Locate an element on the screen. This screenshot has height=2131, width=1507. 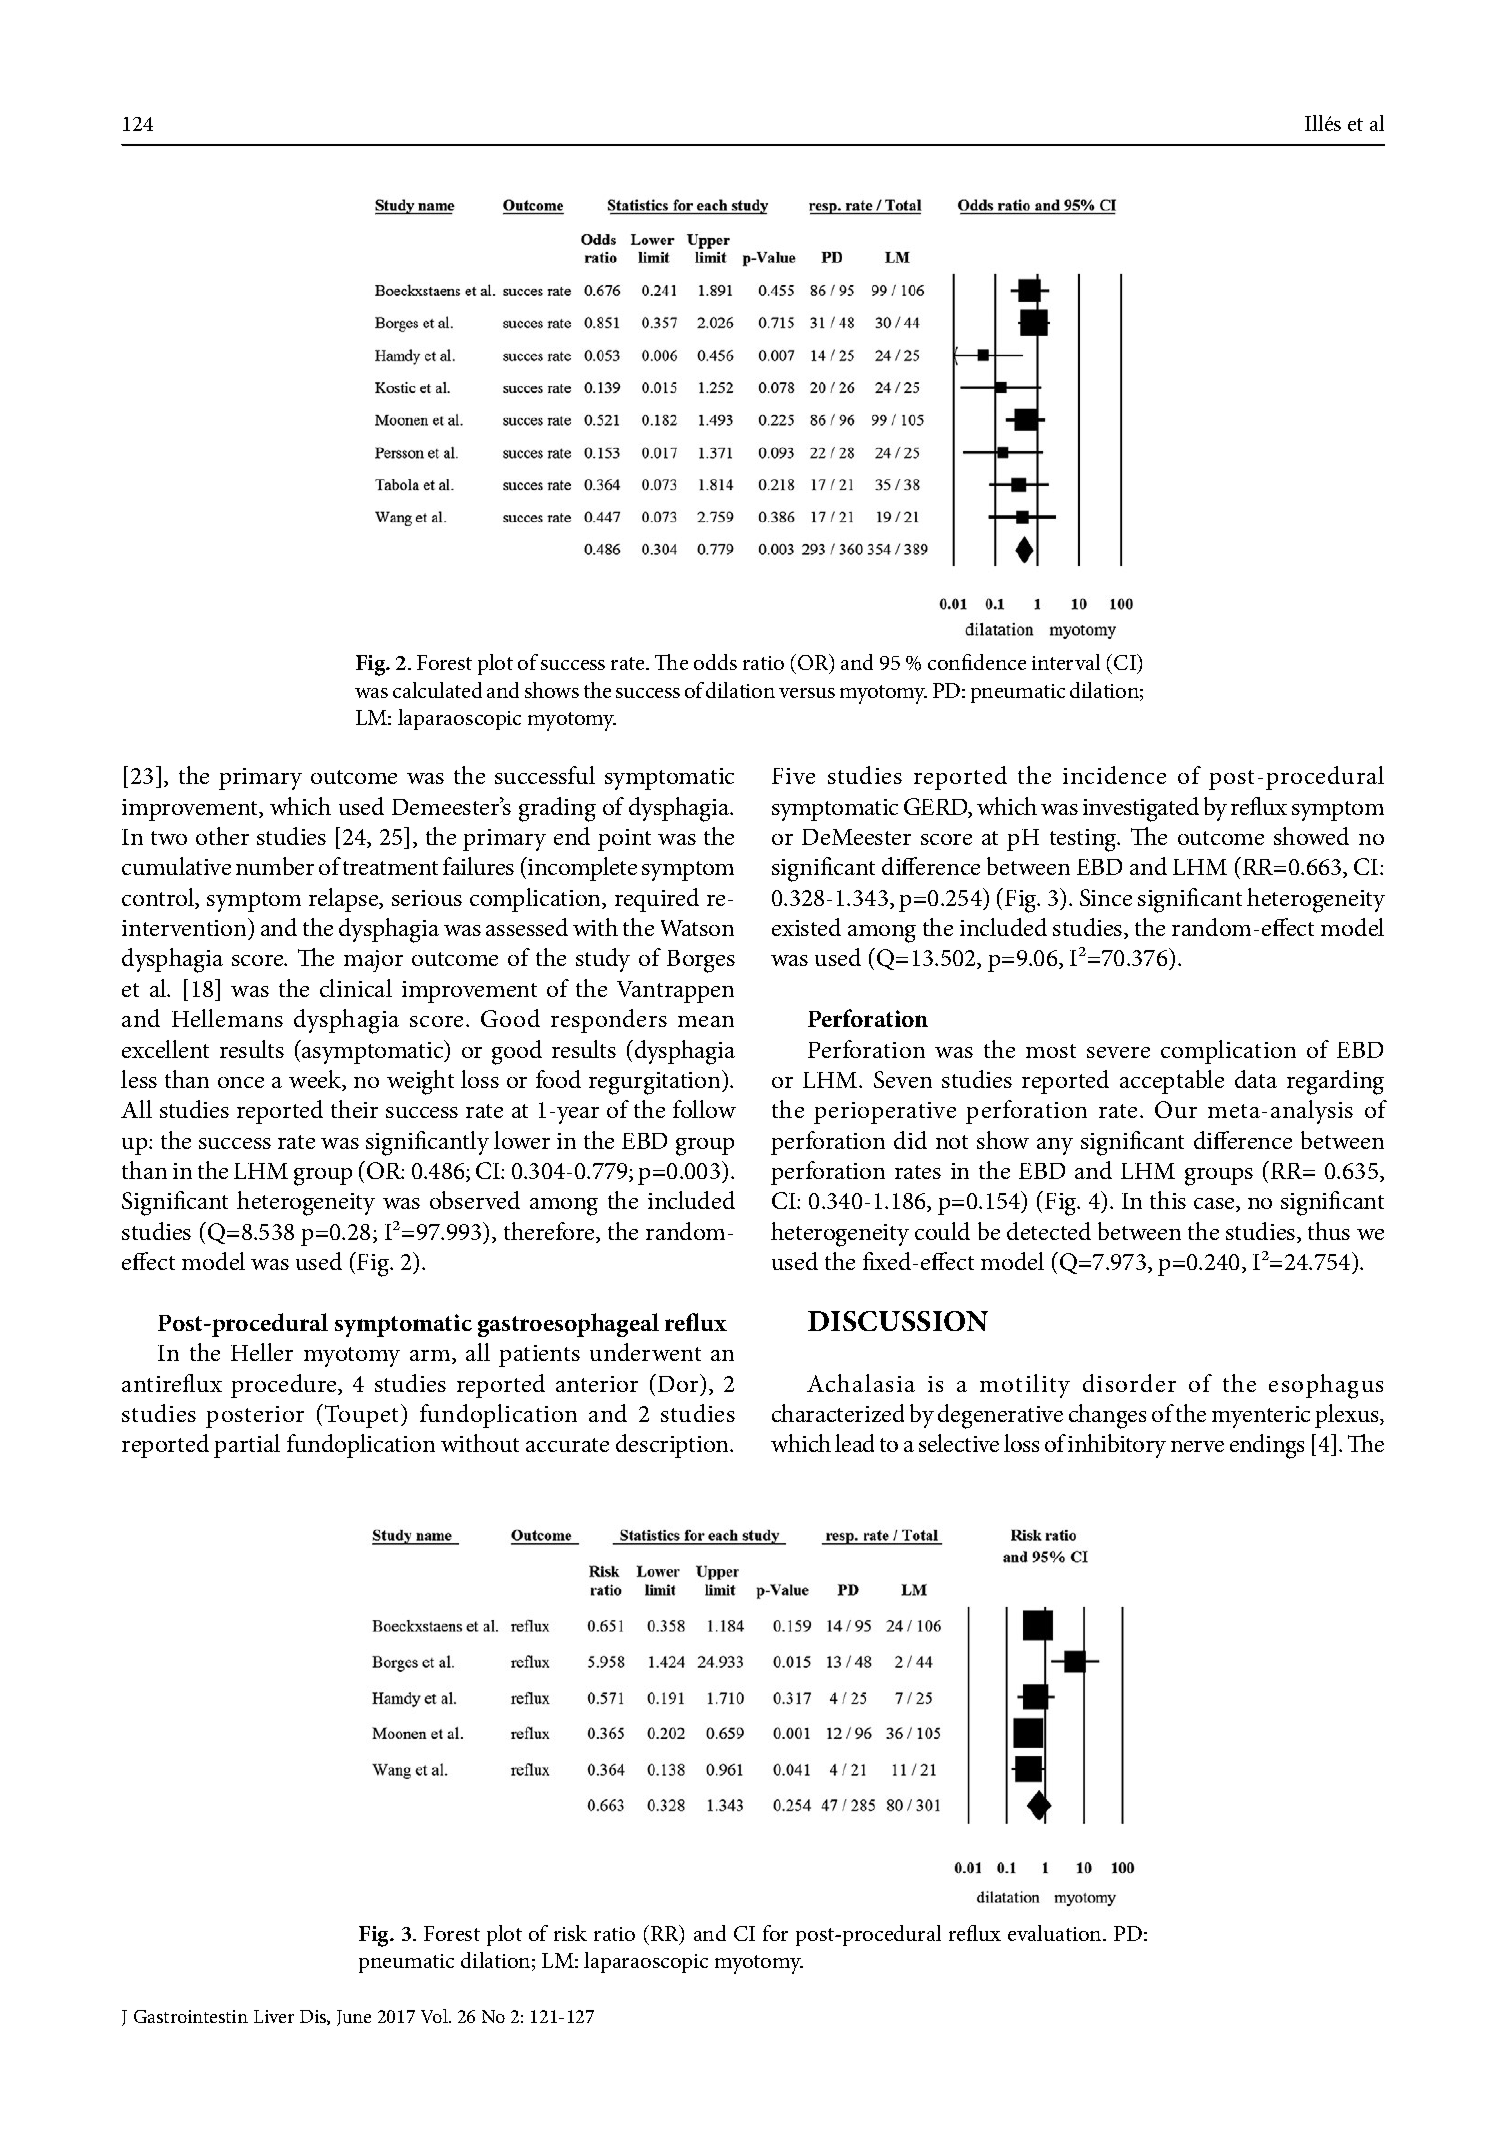
Dor is located at coordinates (679, 1383).
